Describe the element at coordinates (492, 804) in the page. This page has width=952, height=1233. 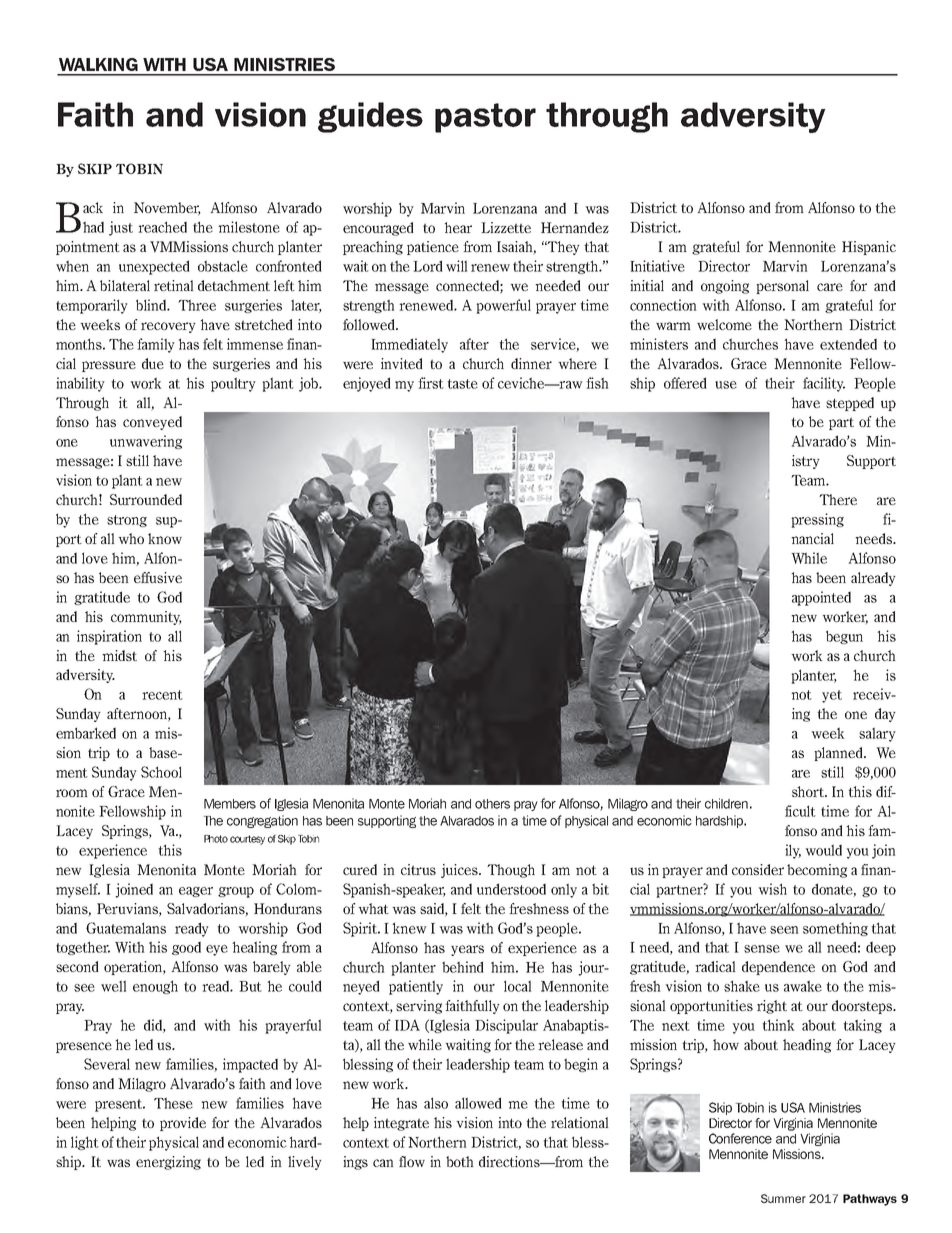
I see `others` at that location.
